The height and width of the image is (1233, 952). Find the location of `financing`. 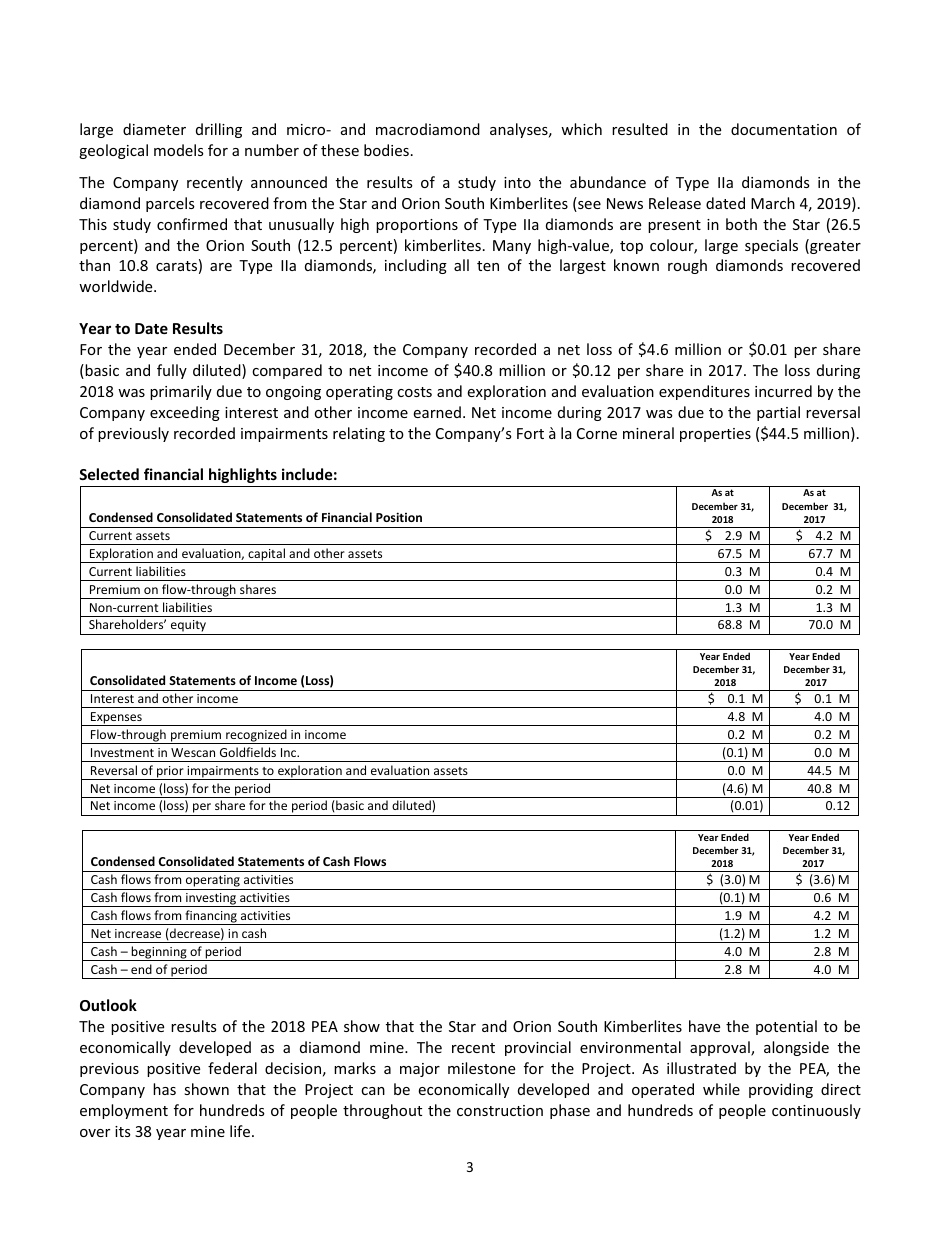

financing is located at coordinates (211, 917).
